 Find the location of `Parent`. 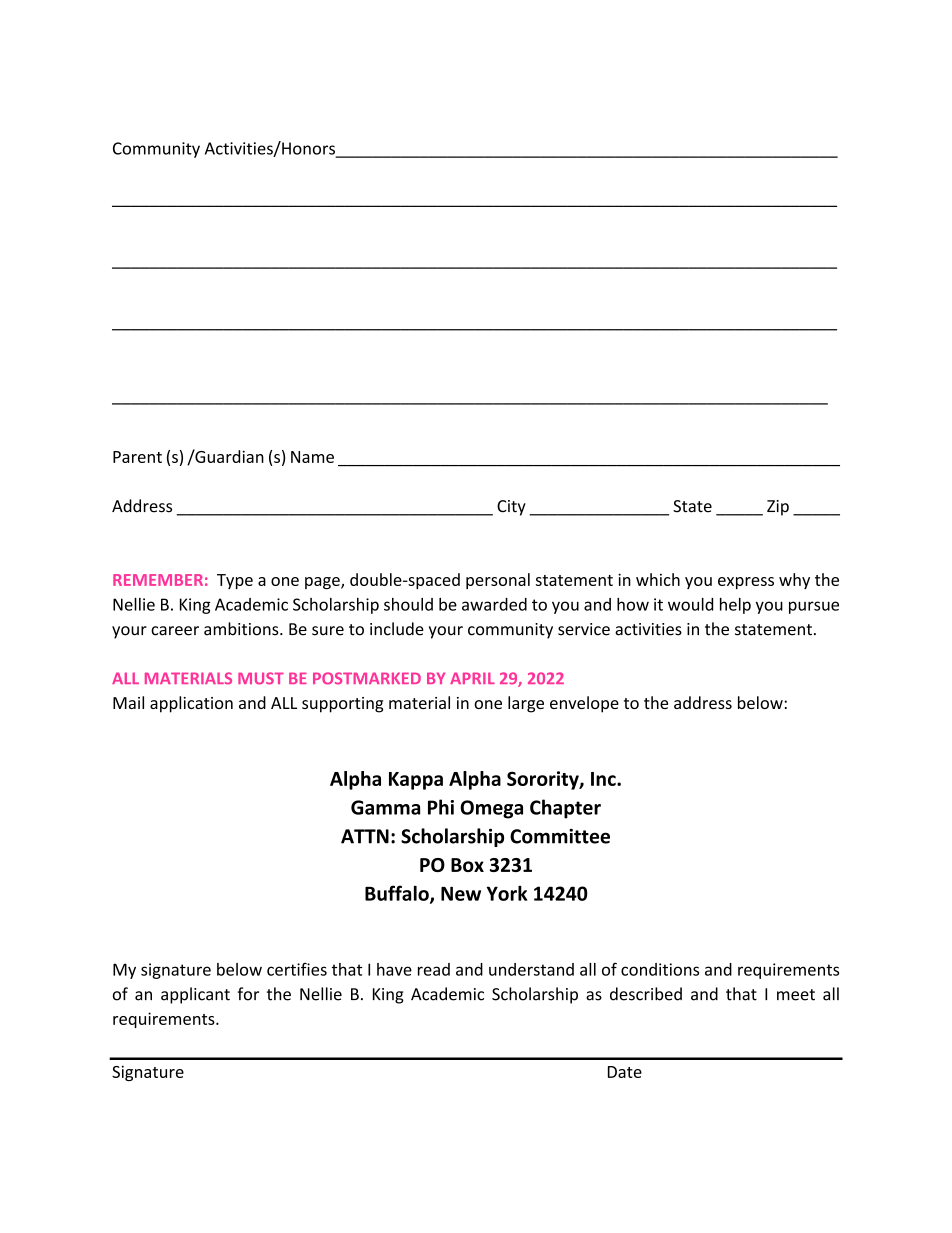

Parent is located at coordinates (137, 457).
